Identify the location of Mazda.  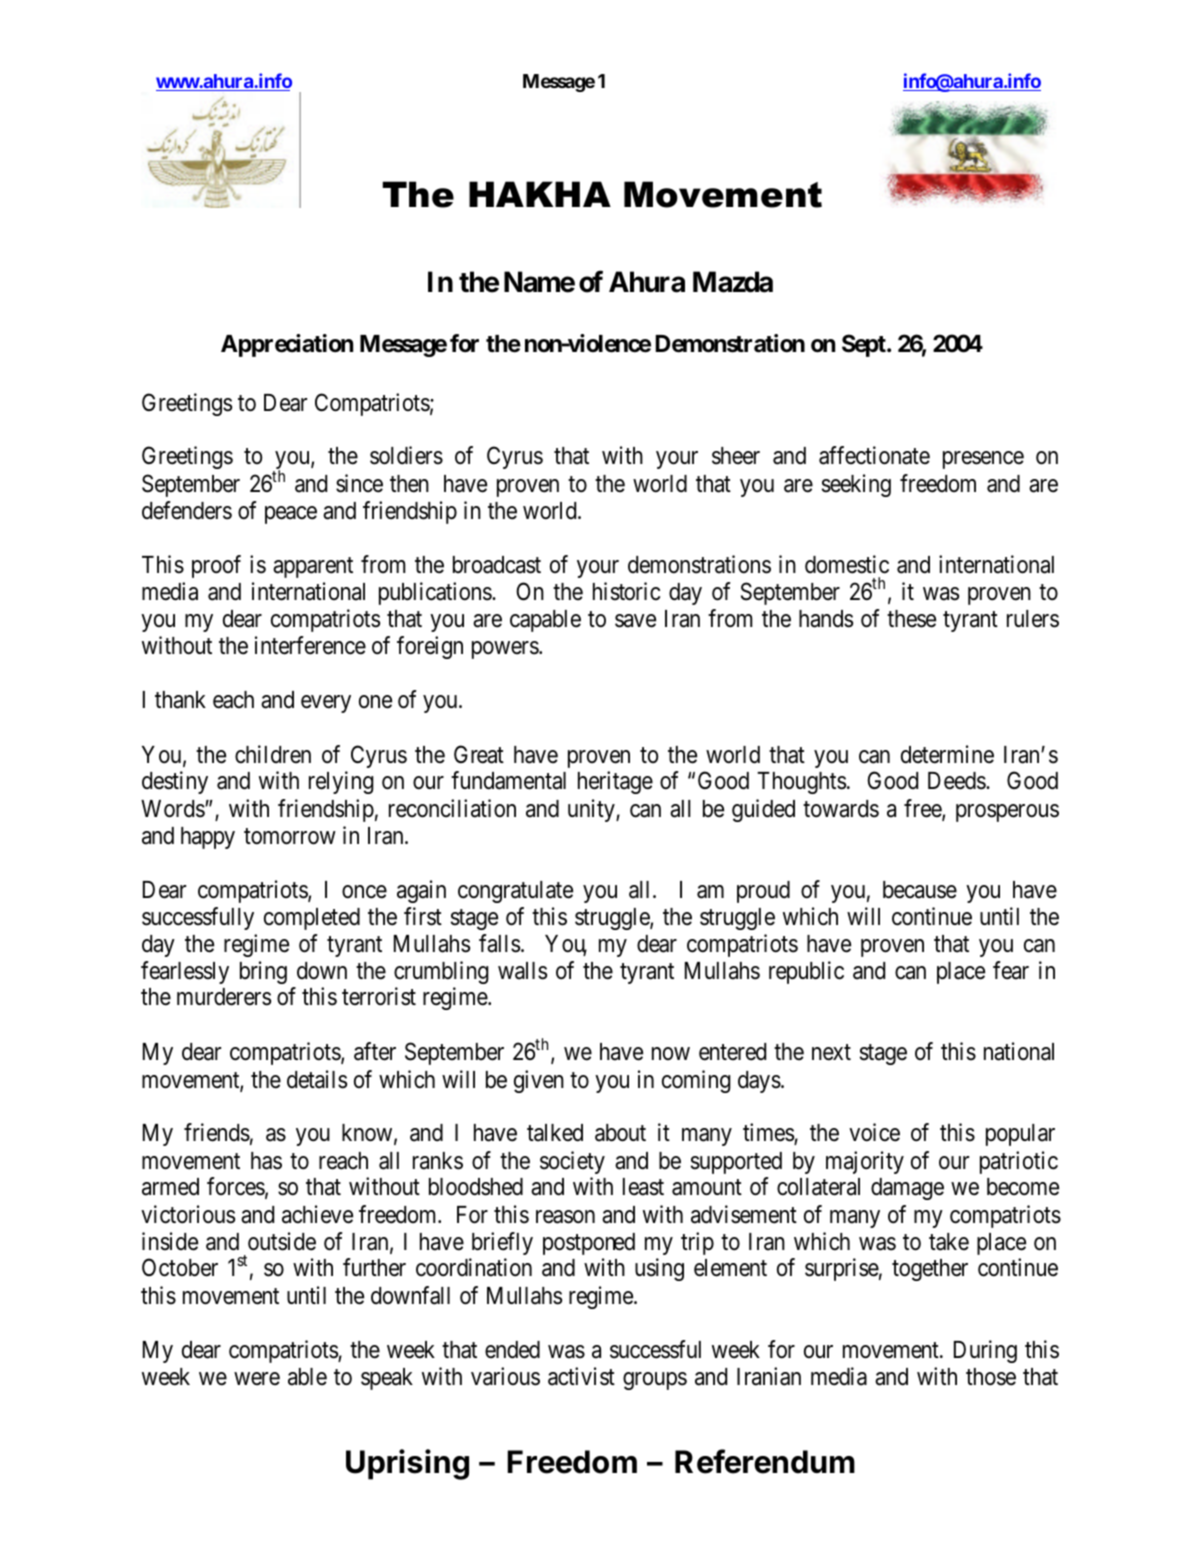
(733, 282).
